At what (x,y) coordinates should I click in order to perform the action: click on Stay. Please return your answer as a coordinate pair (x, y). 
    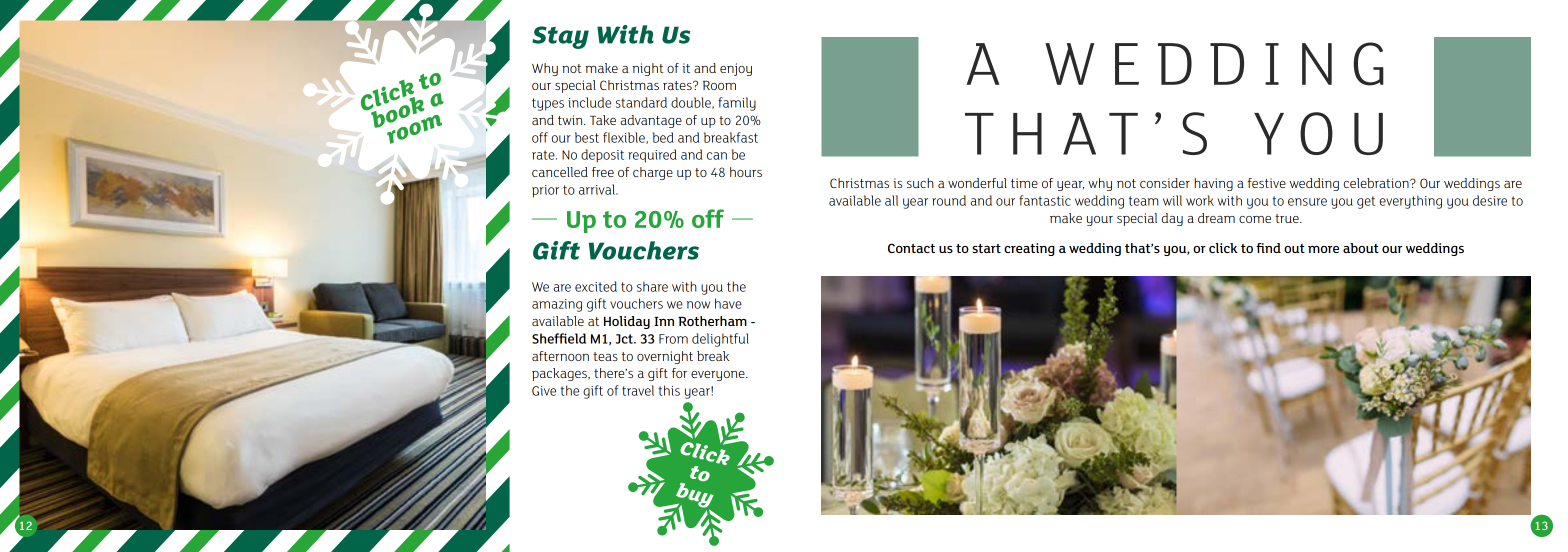
    Looking at the image, I should click on (560, 37).
